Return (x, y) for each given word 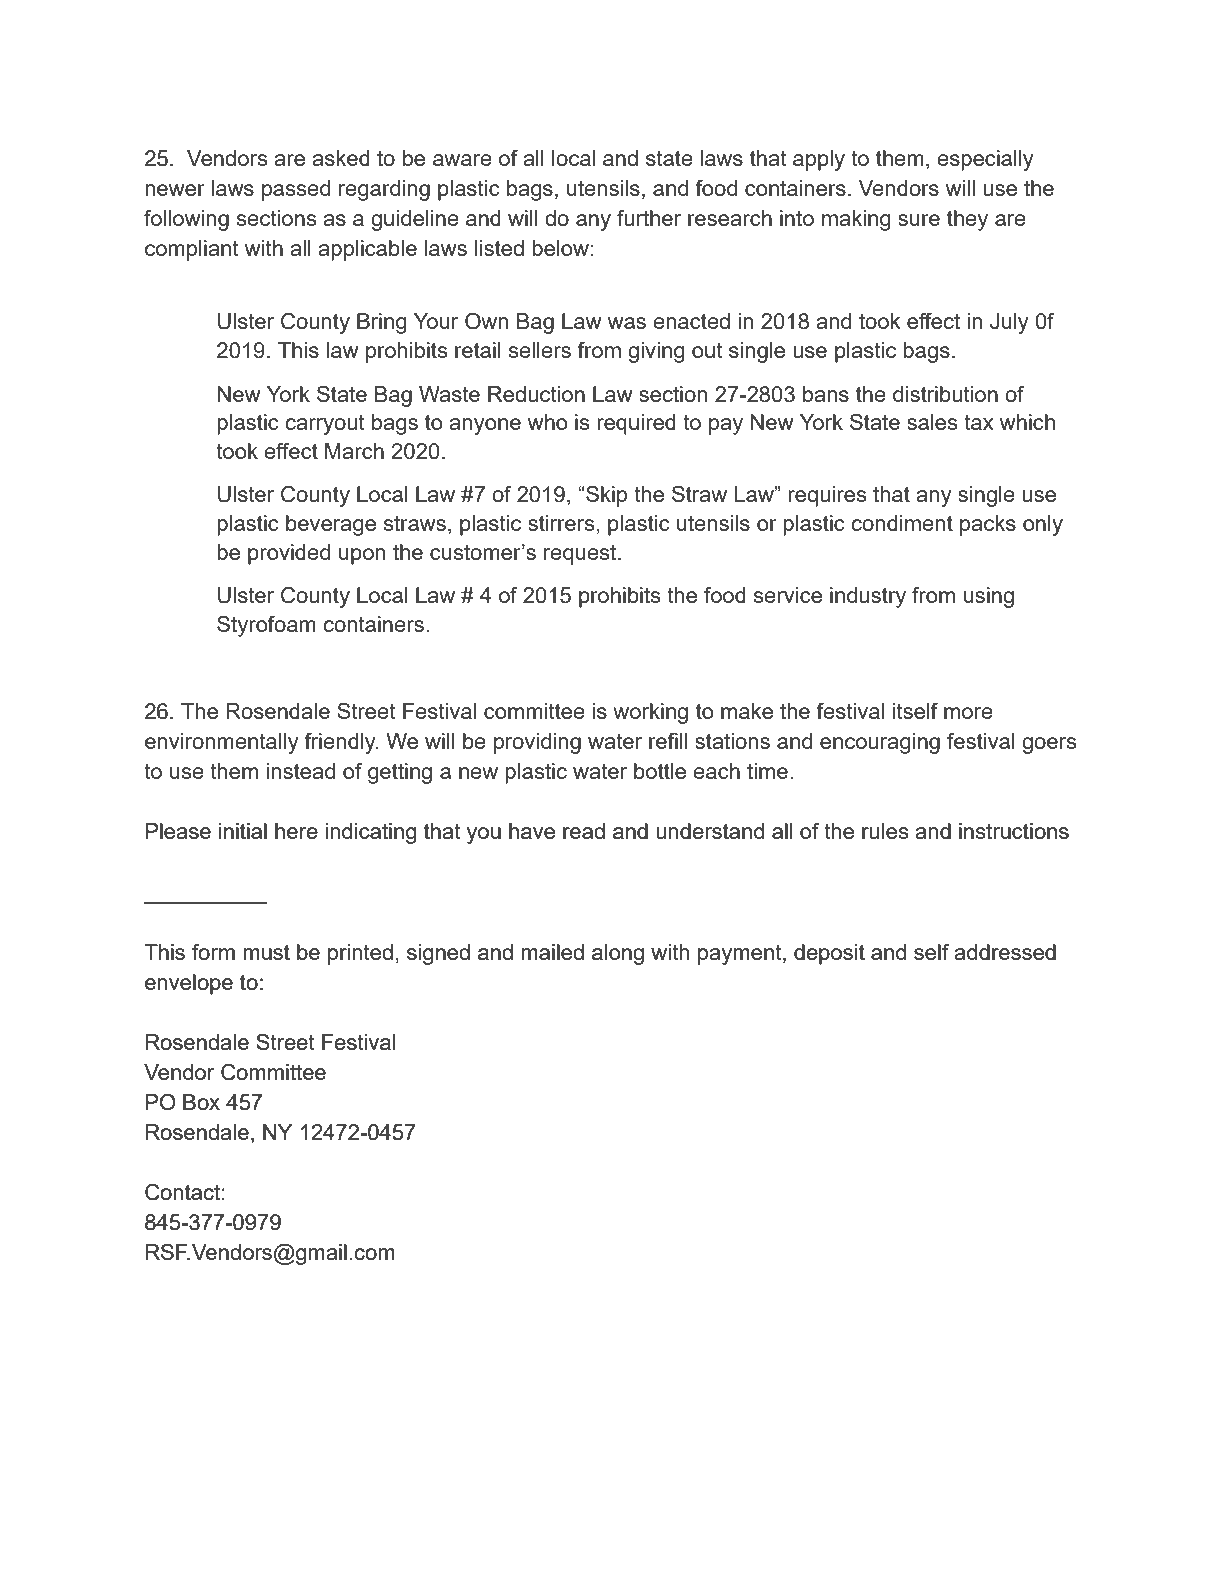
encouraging (880, 743)
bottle (660, 771)
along (618, 954)
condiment (902, 523)
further (649, 218)
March (354, 451)
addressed (1005, 952)
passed (296, 190)
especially (985, 160)
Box (201, 1102)
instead (300, 771)
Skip (605, 496)
